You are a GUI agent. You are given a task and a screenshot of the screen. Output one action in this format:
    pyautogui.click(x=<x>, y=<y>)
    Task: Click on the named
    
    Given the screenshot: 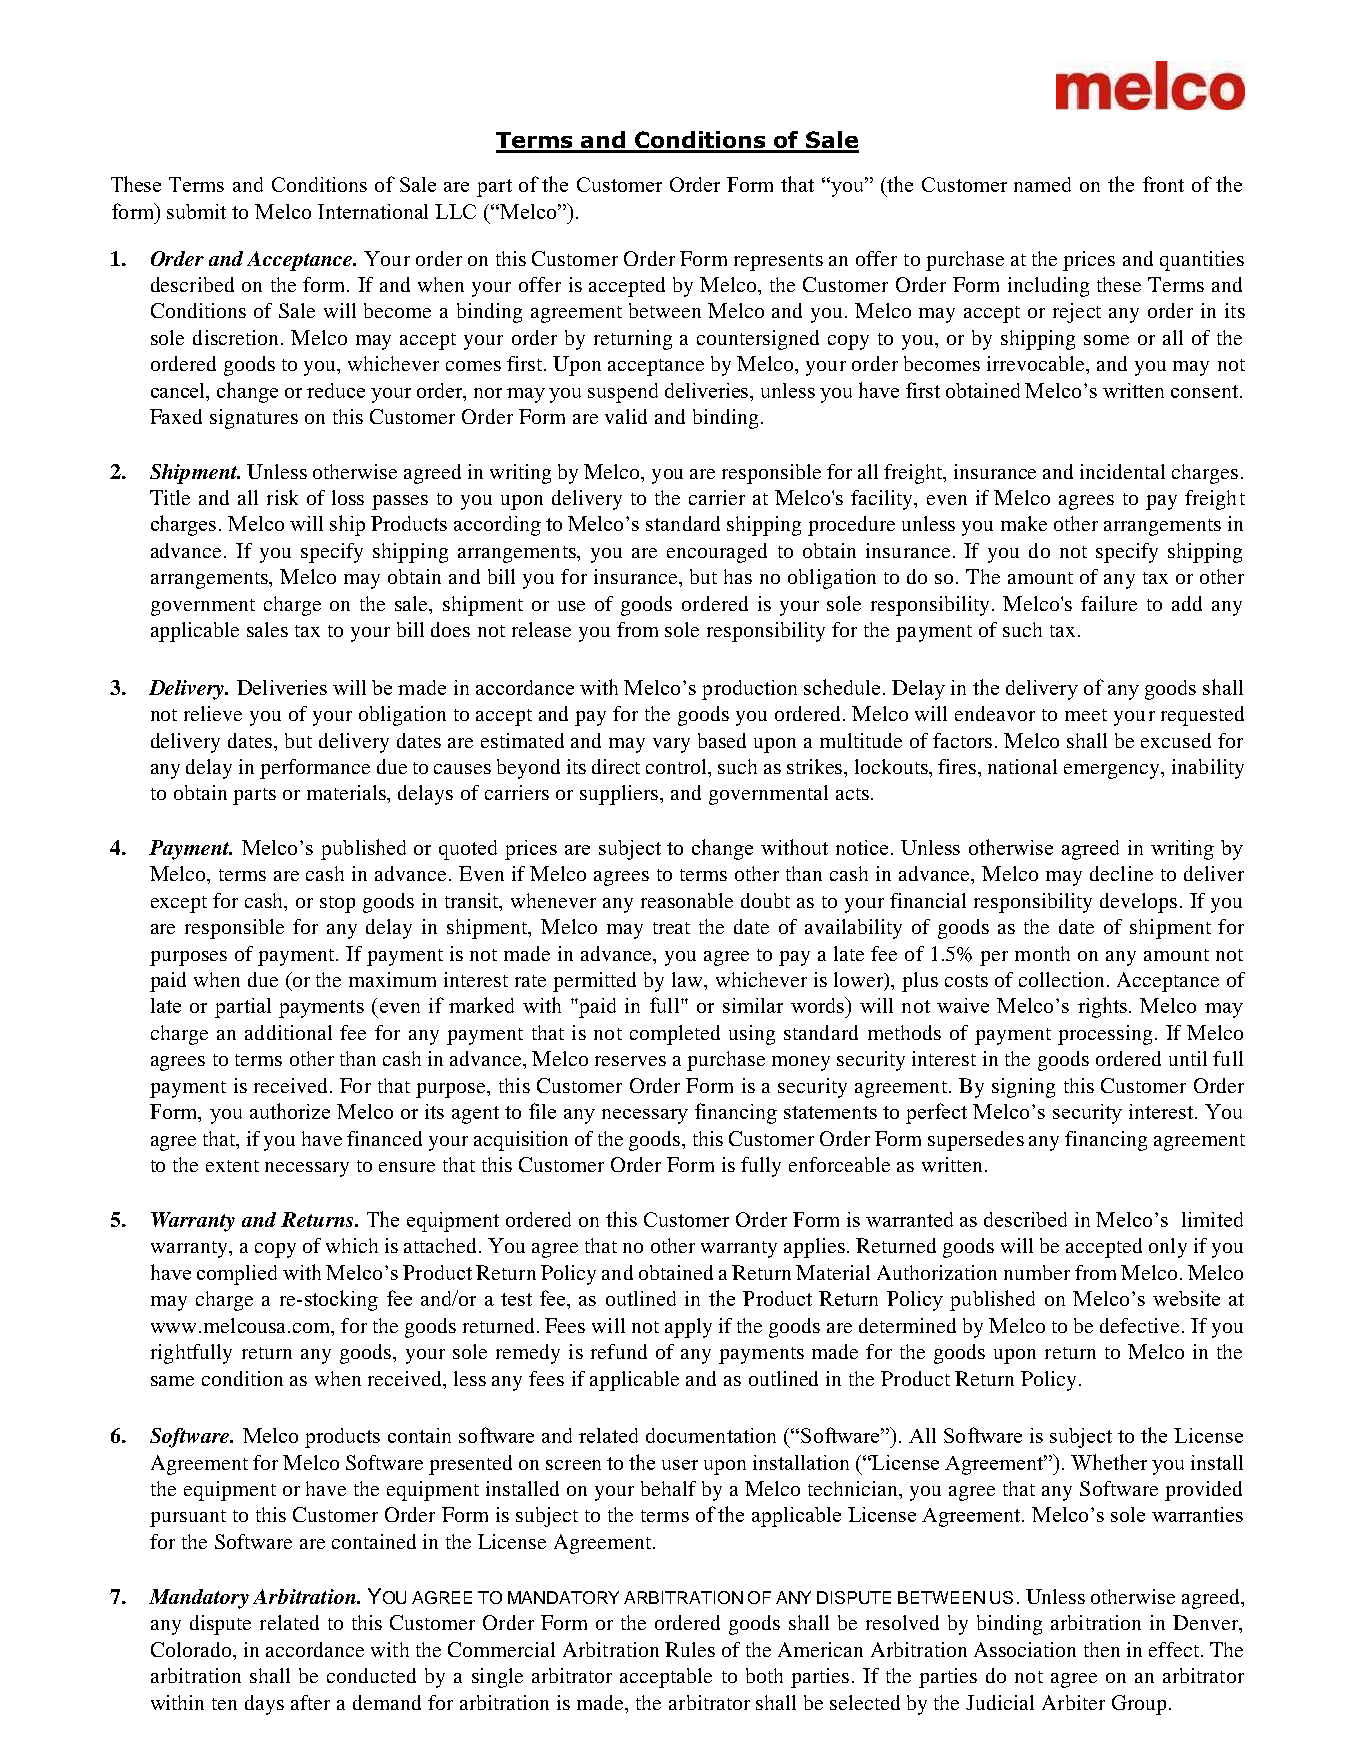 What is the action you would take?
    pyautogui.click(x=1042, y=184)
